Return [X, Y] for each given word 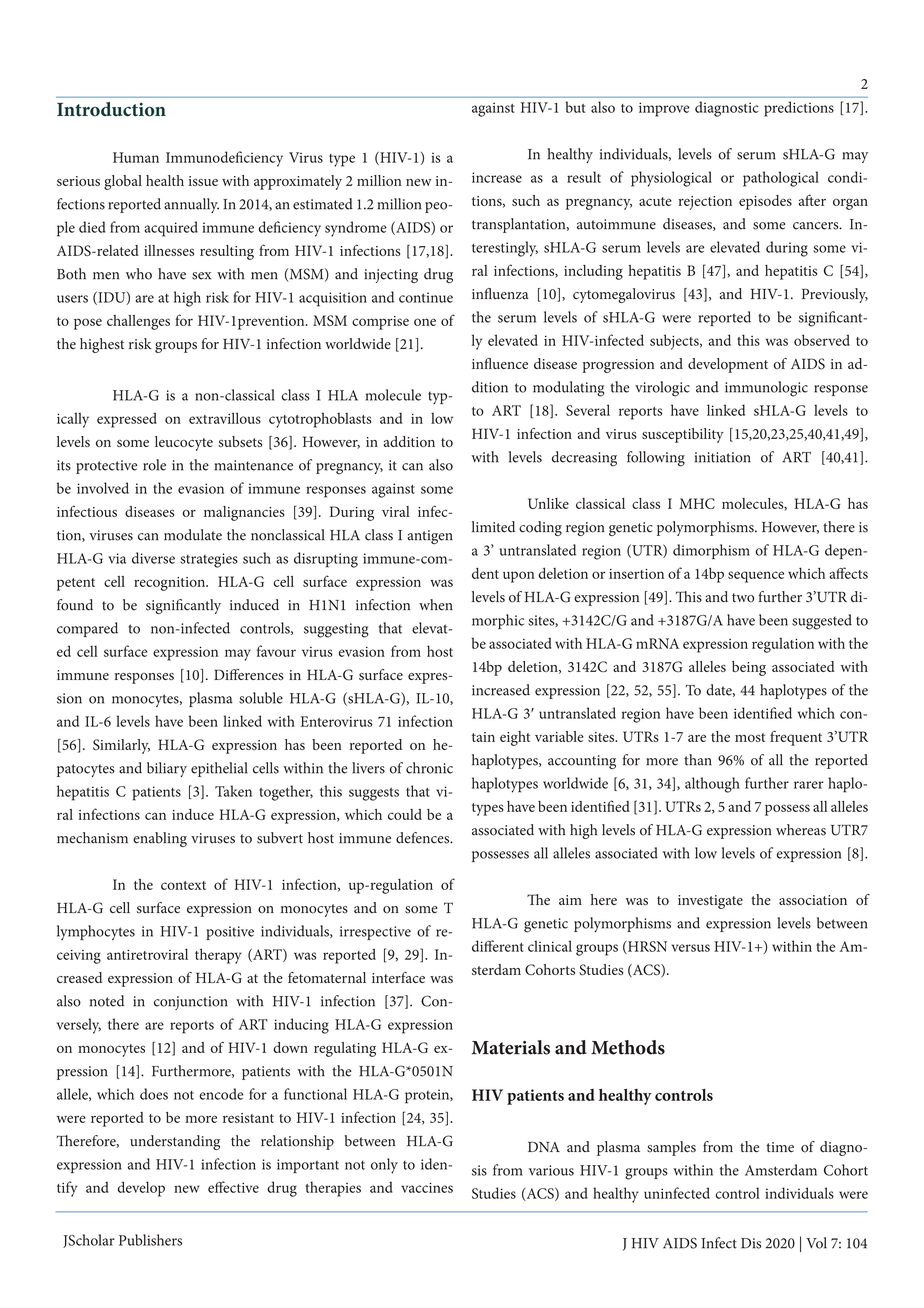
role [154, 465]
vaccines [427, 1187]
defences [424, 838]
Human [136, 157]
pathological [781, 179]
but [575, 107]
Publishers [150, 1240]
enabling [160, 839]
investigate [710, 902]
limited [493, 527]
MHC [697, 503]
